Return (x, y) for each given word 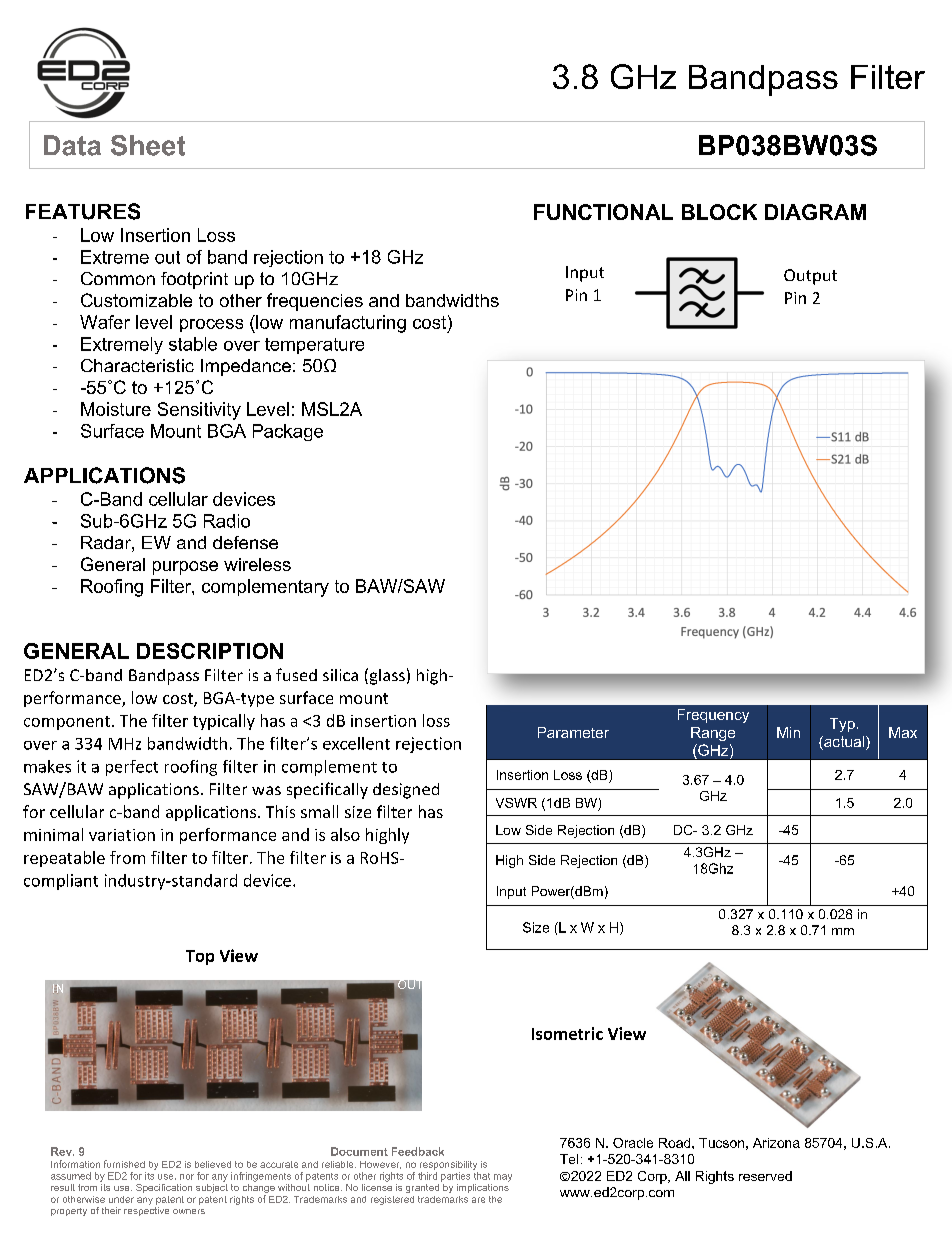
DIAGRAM (815, 212)
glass (386, 676)
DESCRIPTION (210, 651)
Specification (164, 1188)
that (482, 1176)
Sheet (148, 145)
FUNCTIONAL (603, 212)
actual (843, 743)
